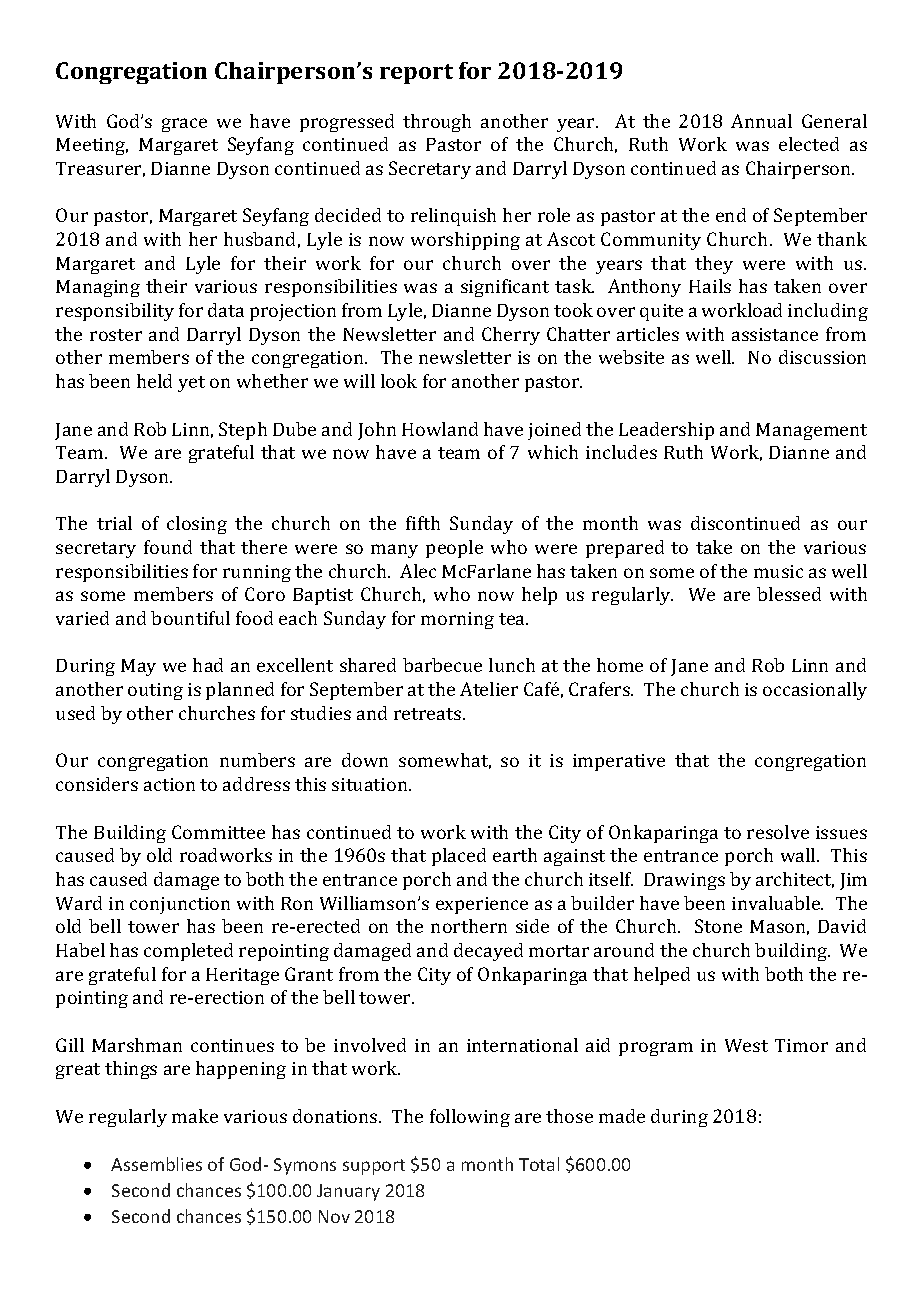 This document has height=1309, width=924. I want to click on grace, so click(184, 125).
